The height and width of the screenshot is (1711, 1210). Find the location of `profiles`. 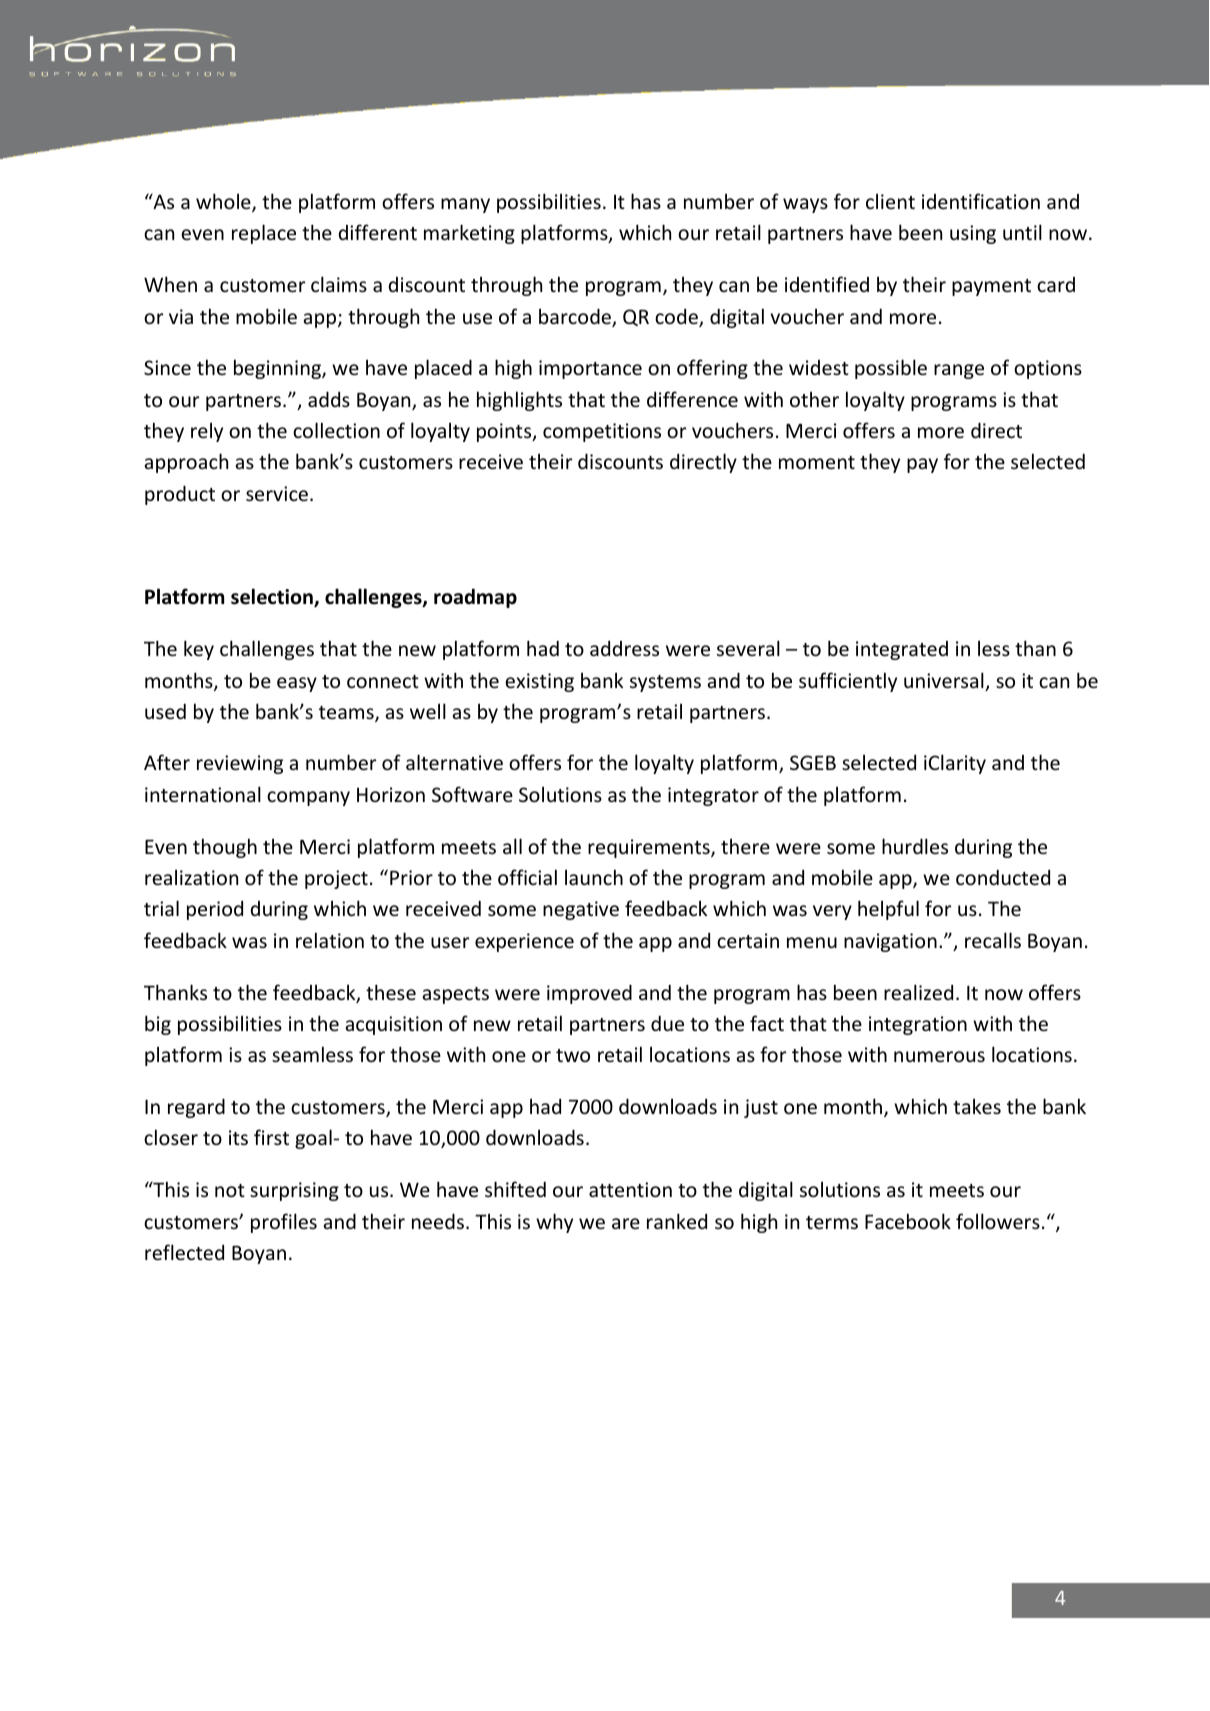

profiles is located at coordinates (284, 1223).
